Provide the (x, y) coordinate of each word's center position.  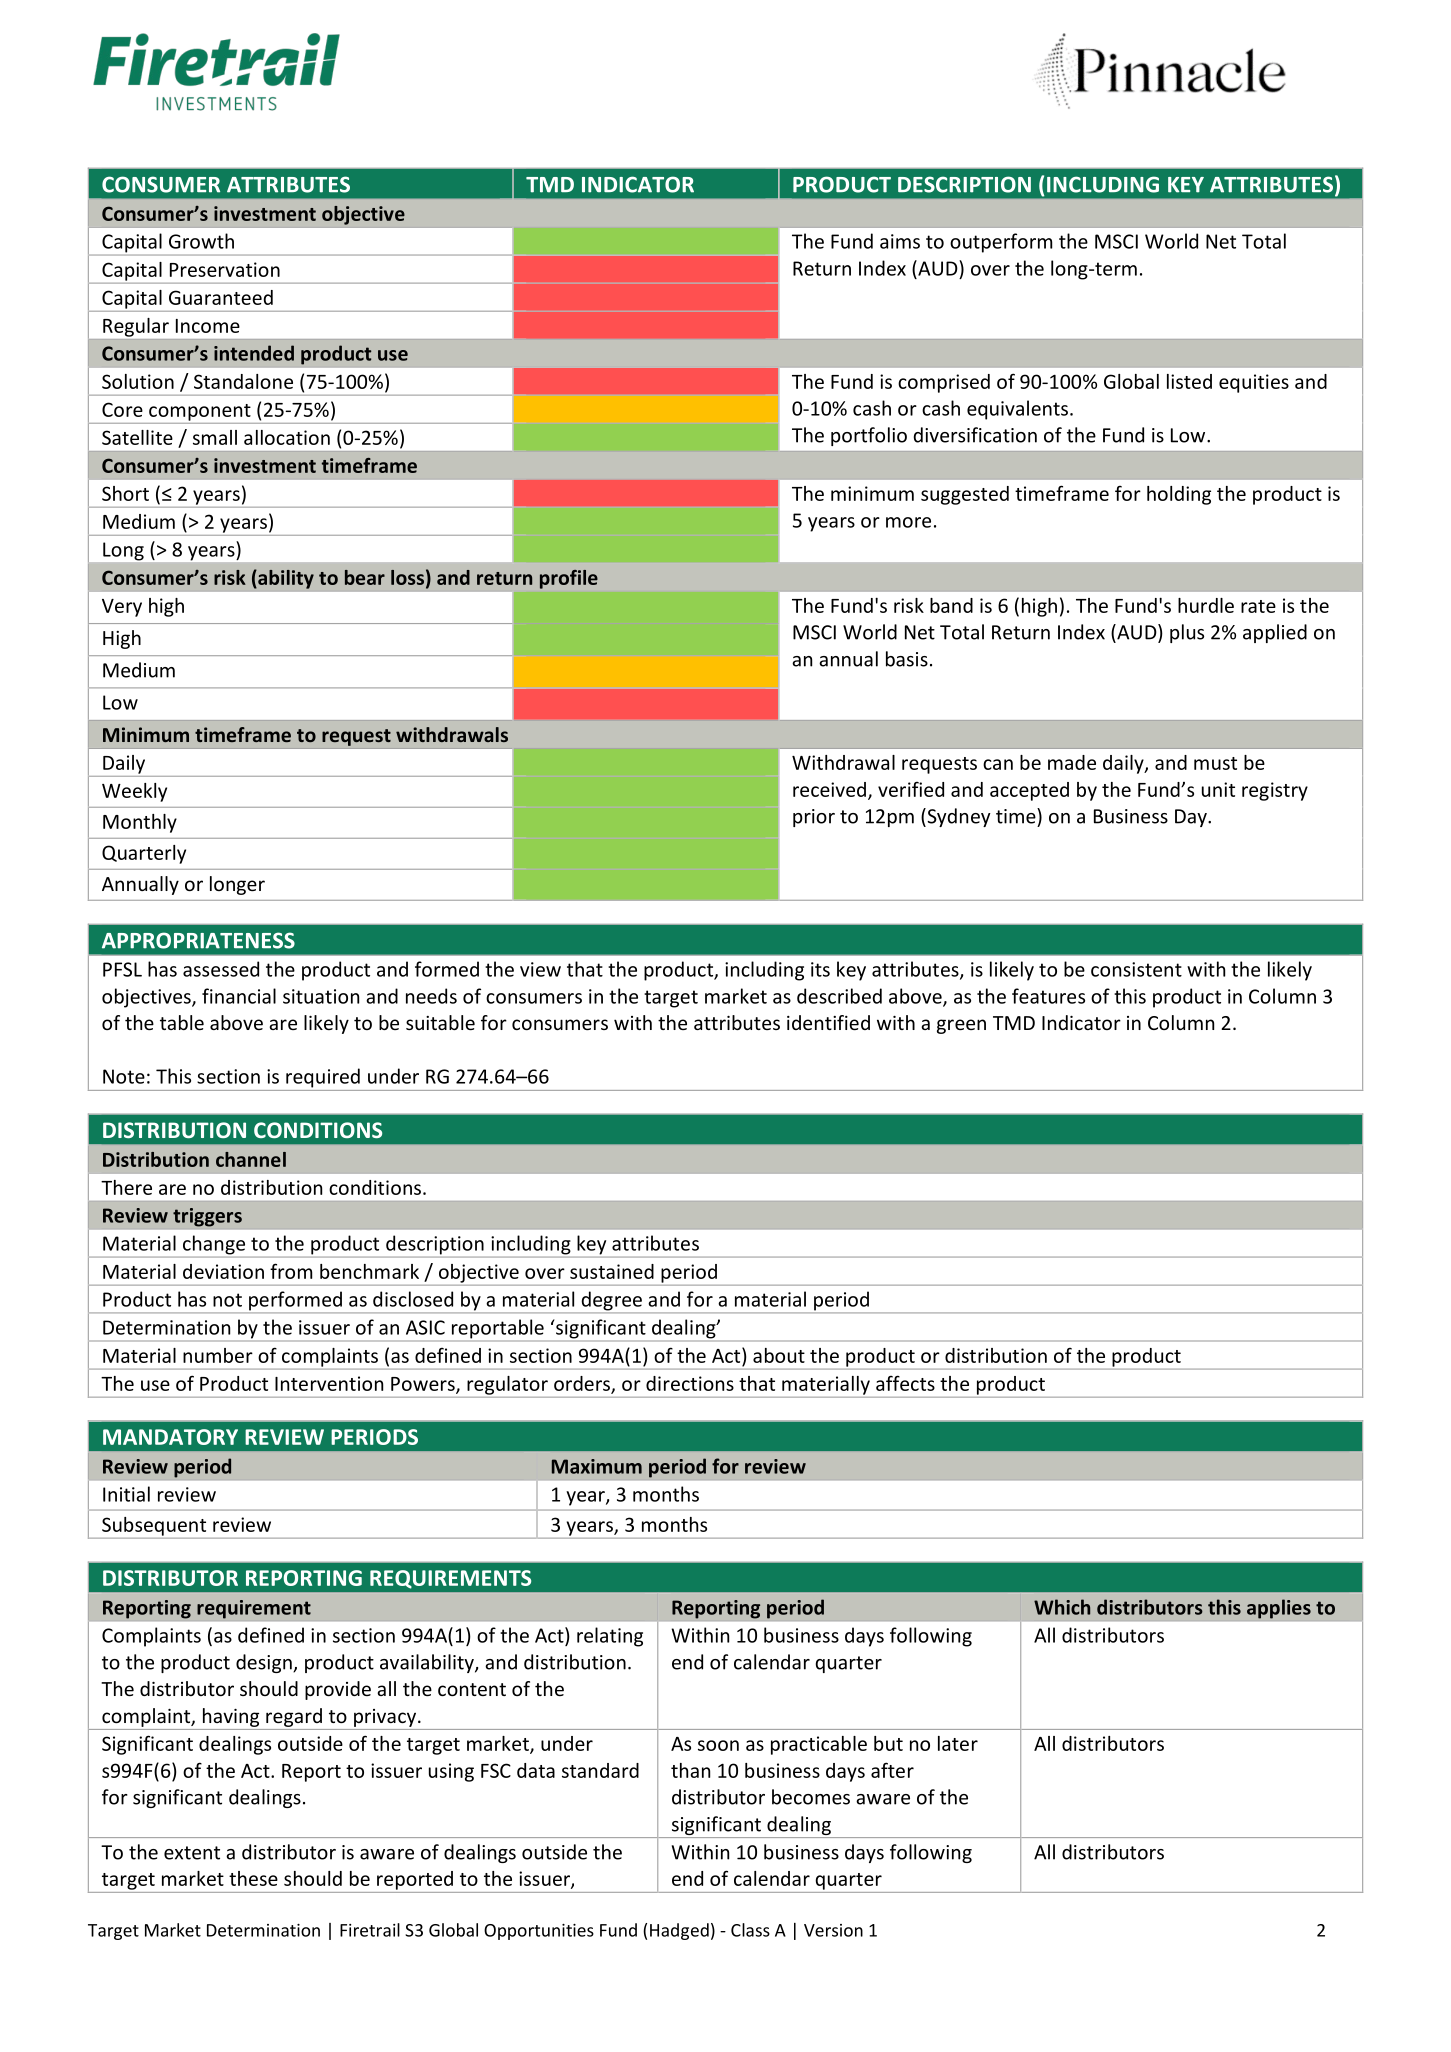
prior (814, 818)
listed (1189, 381)
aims (900, 241)
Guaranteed (221, 297)
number (218, 1355)
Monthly (140, 823)
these (253, 1878)
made (1072, 762)
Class (750, 1930)
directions (690, 1383)
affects (905, 1383)
